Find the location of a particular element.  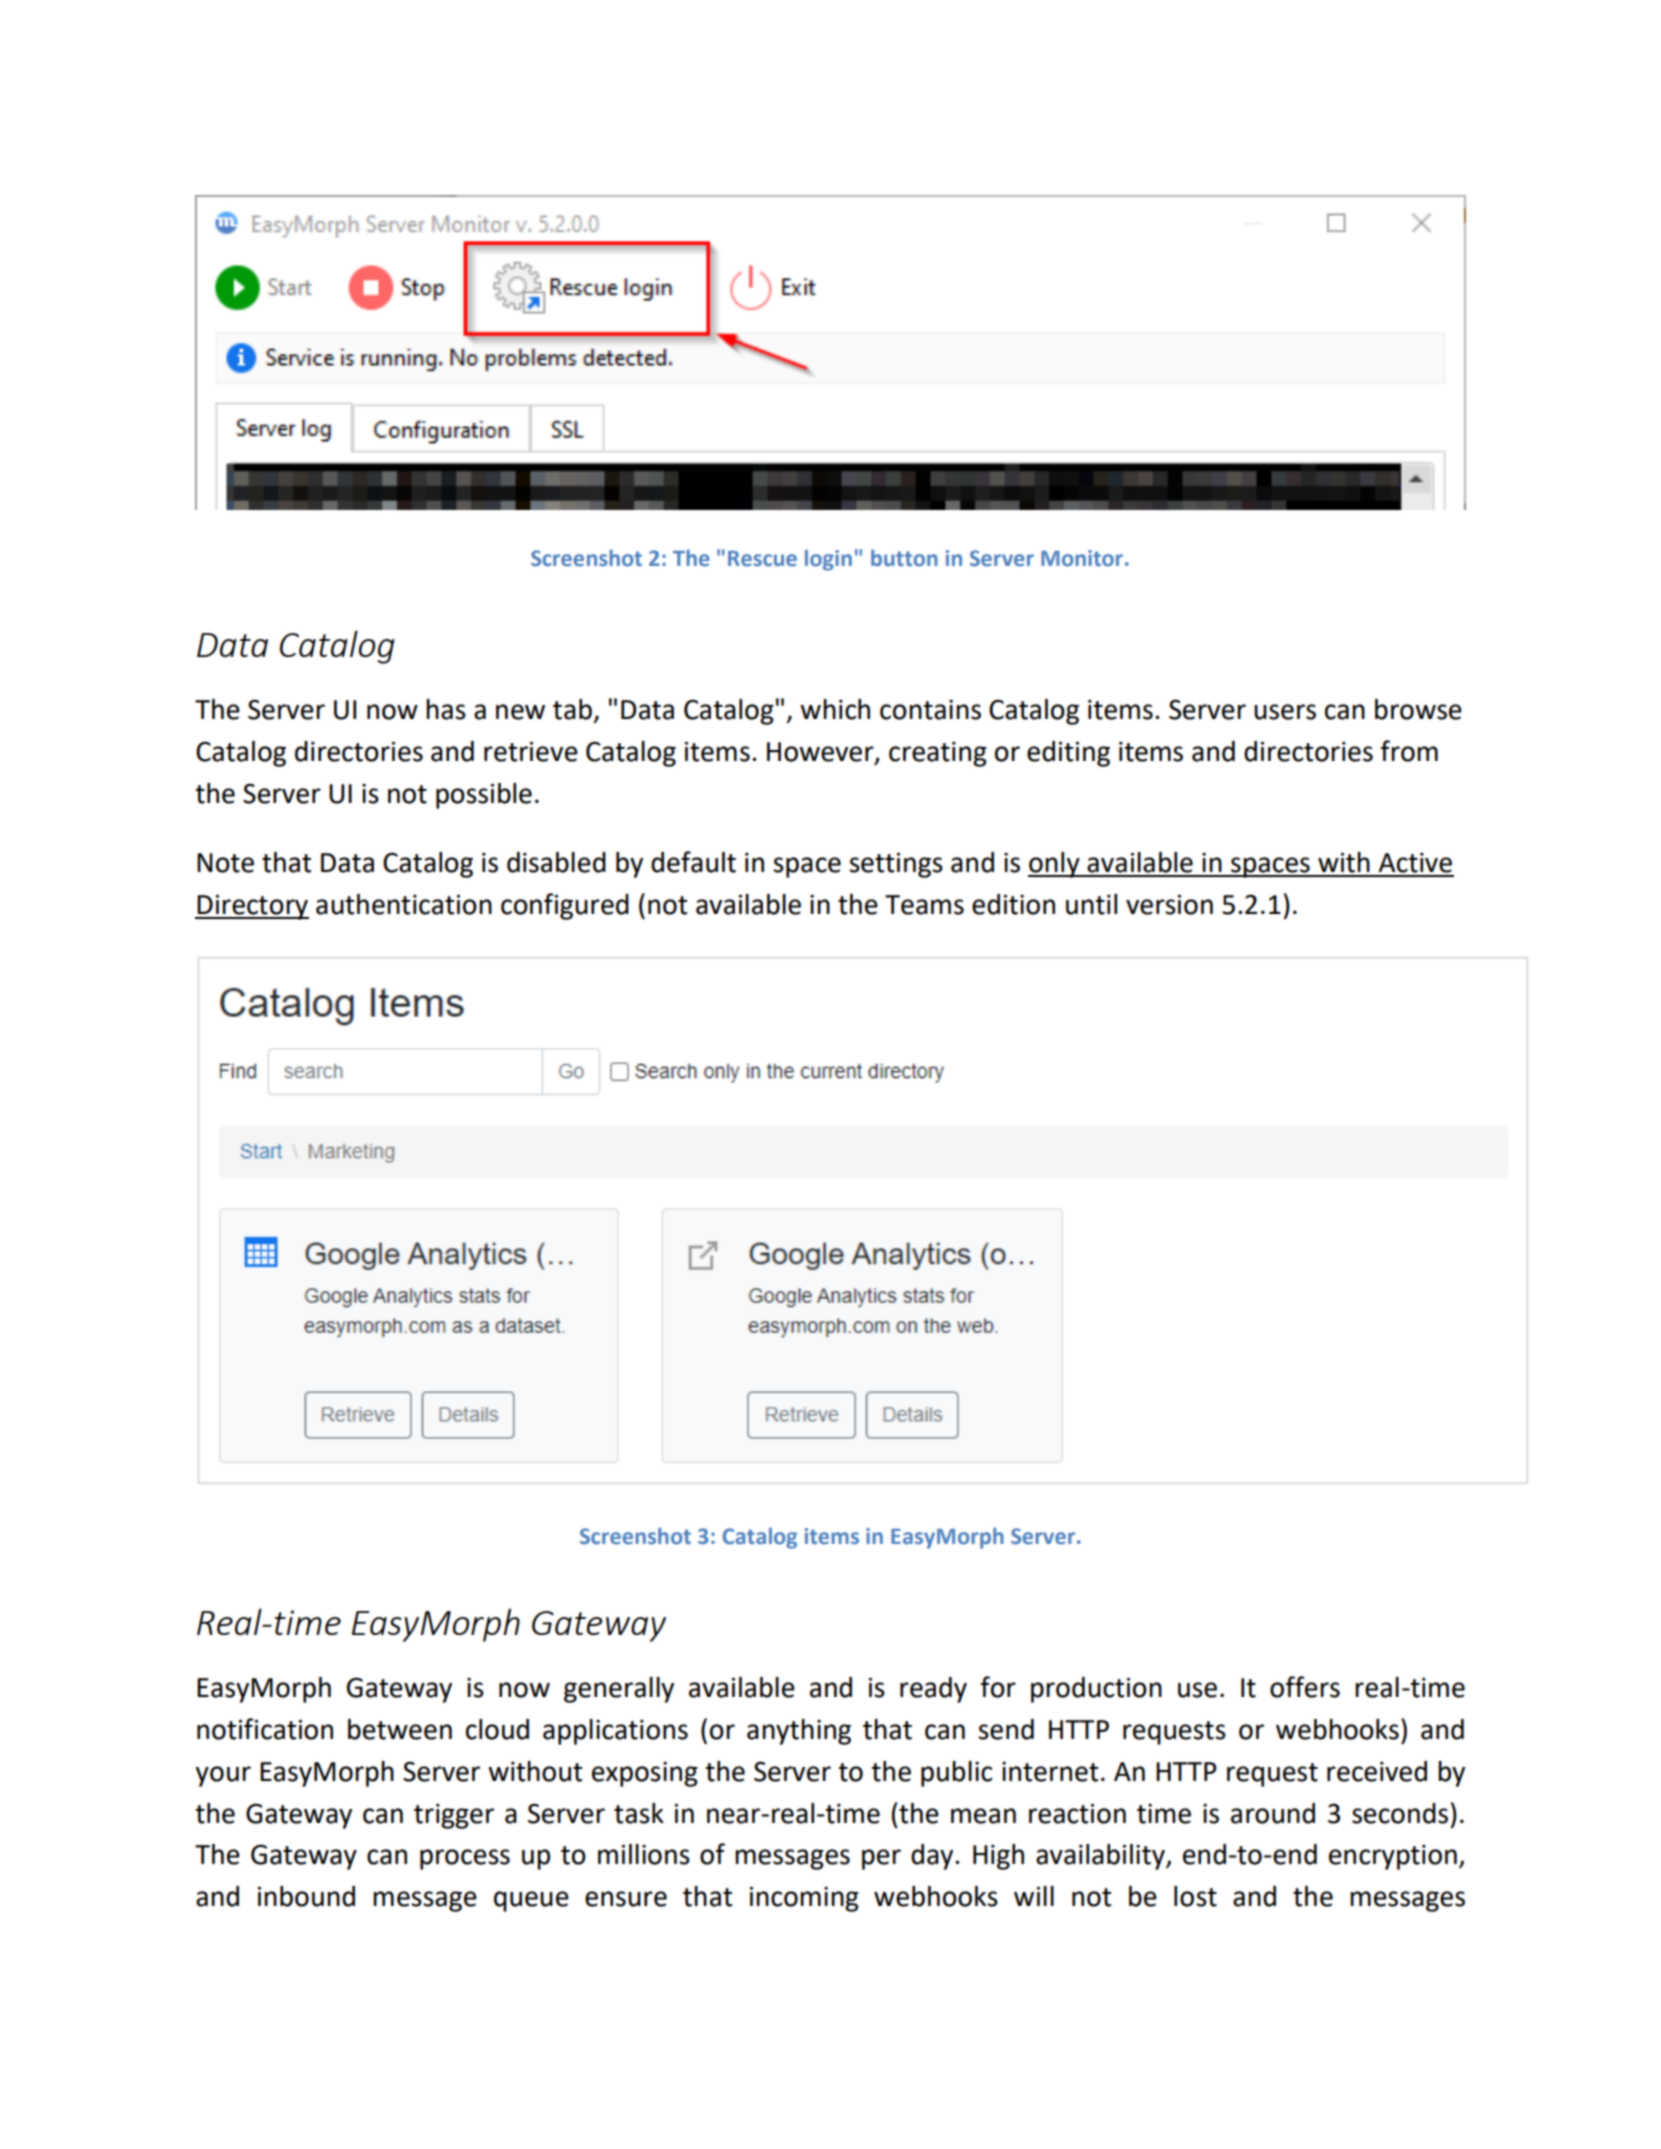

login is located at coordinates (828, 560).
